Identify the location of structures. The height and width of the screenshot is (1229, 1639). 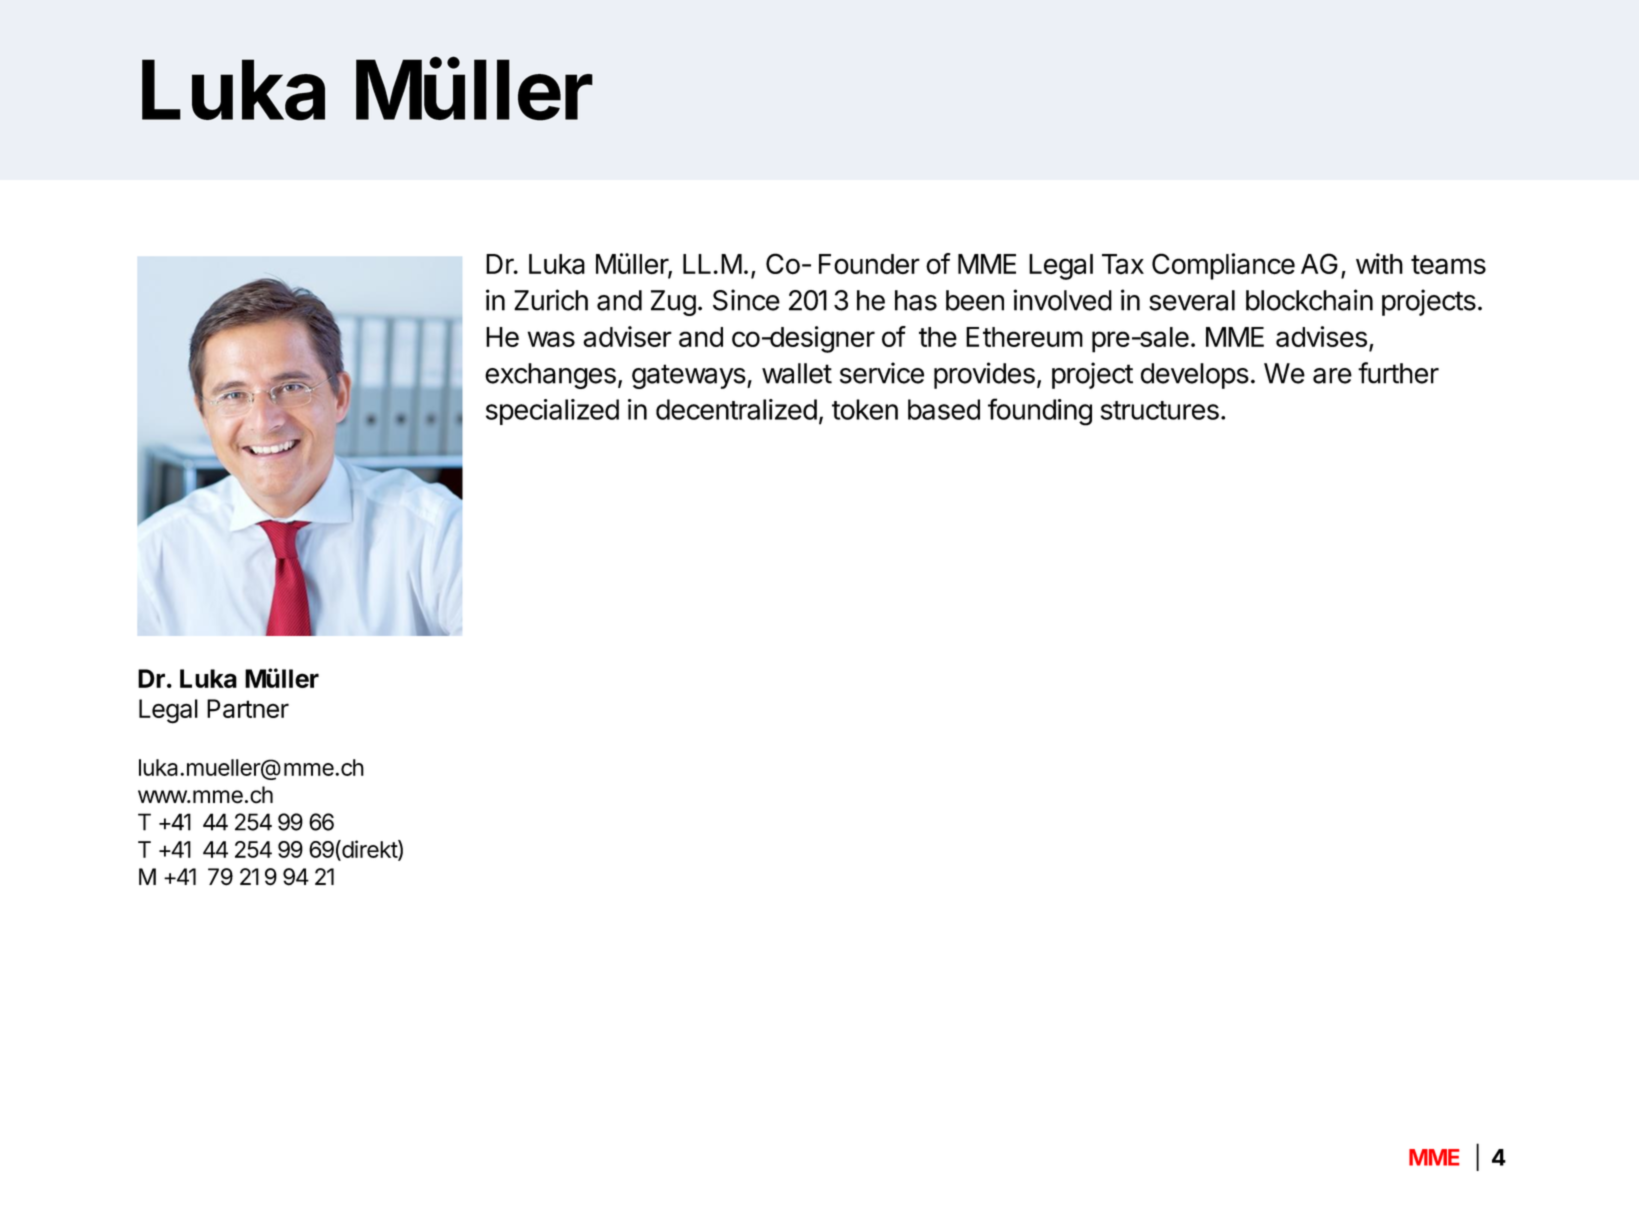
(1160, 410).
